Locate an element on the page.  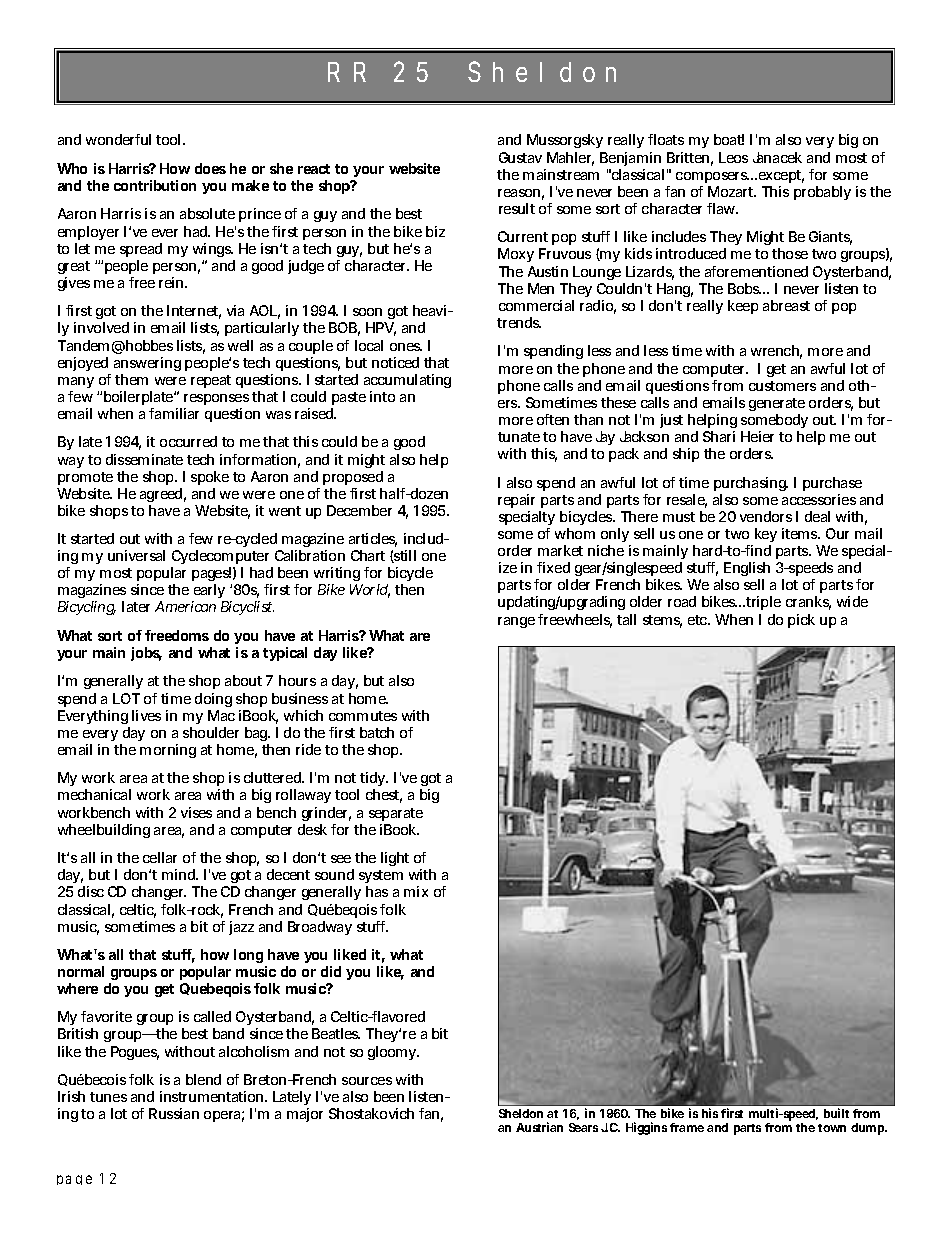
lives is located at coordinates (146, 715).
